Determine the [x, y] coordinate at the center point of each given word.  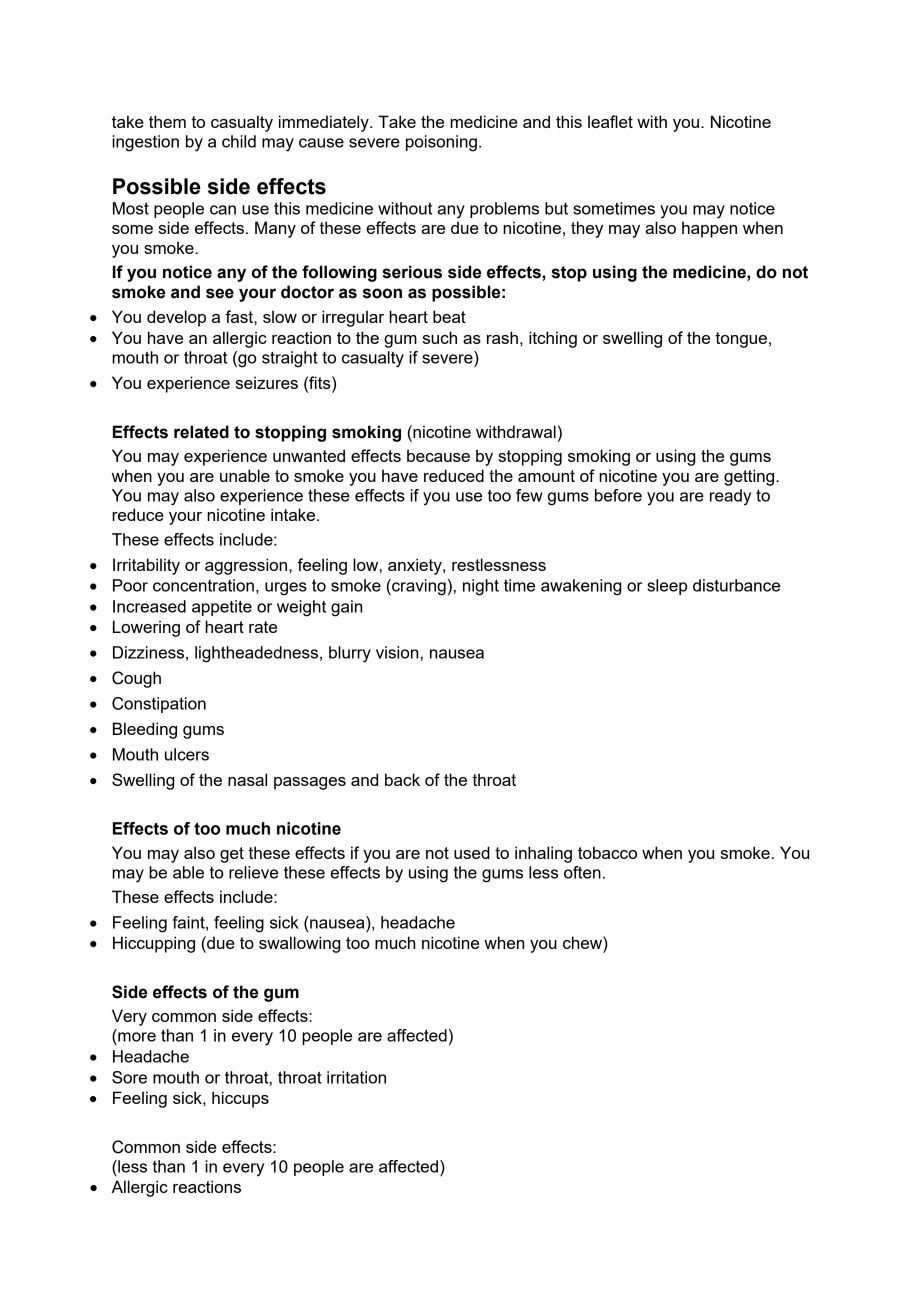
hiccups [240, 1099]
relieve [253, 872]
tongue [741, 340]
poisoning [441, 143]
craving [418, 587]
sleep [667, 587]
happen [709, 229]
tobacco [607, 852]
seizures [267, 382]
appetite [222, 608]
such [440, 337]
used [472, 852]
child [239, 141]
